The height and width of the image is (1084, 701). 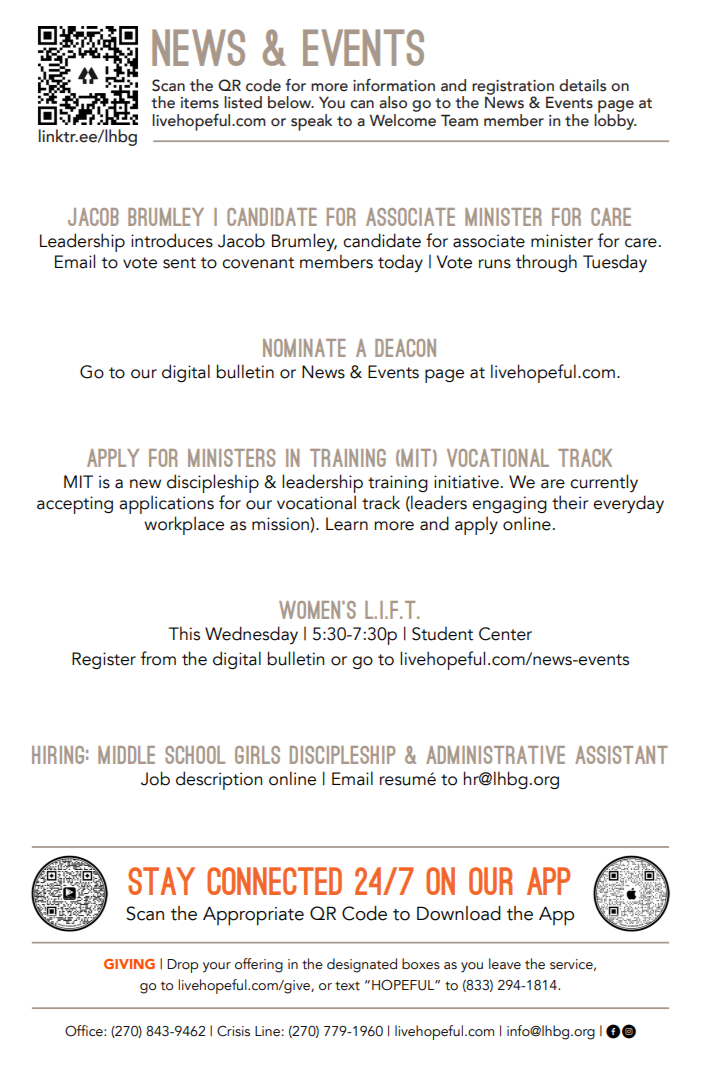 I want to click on speak, so click(x=311, y=122).
